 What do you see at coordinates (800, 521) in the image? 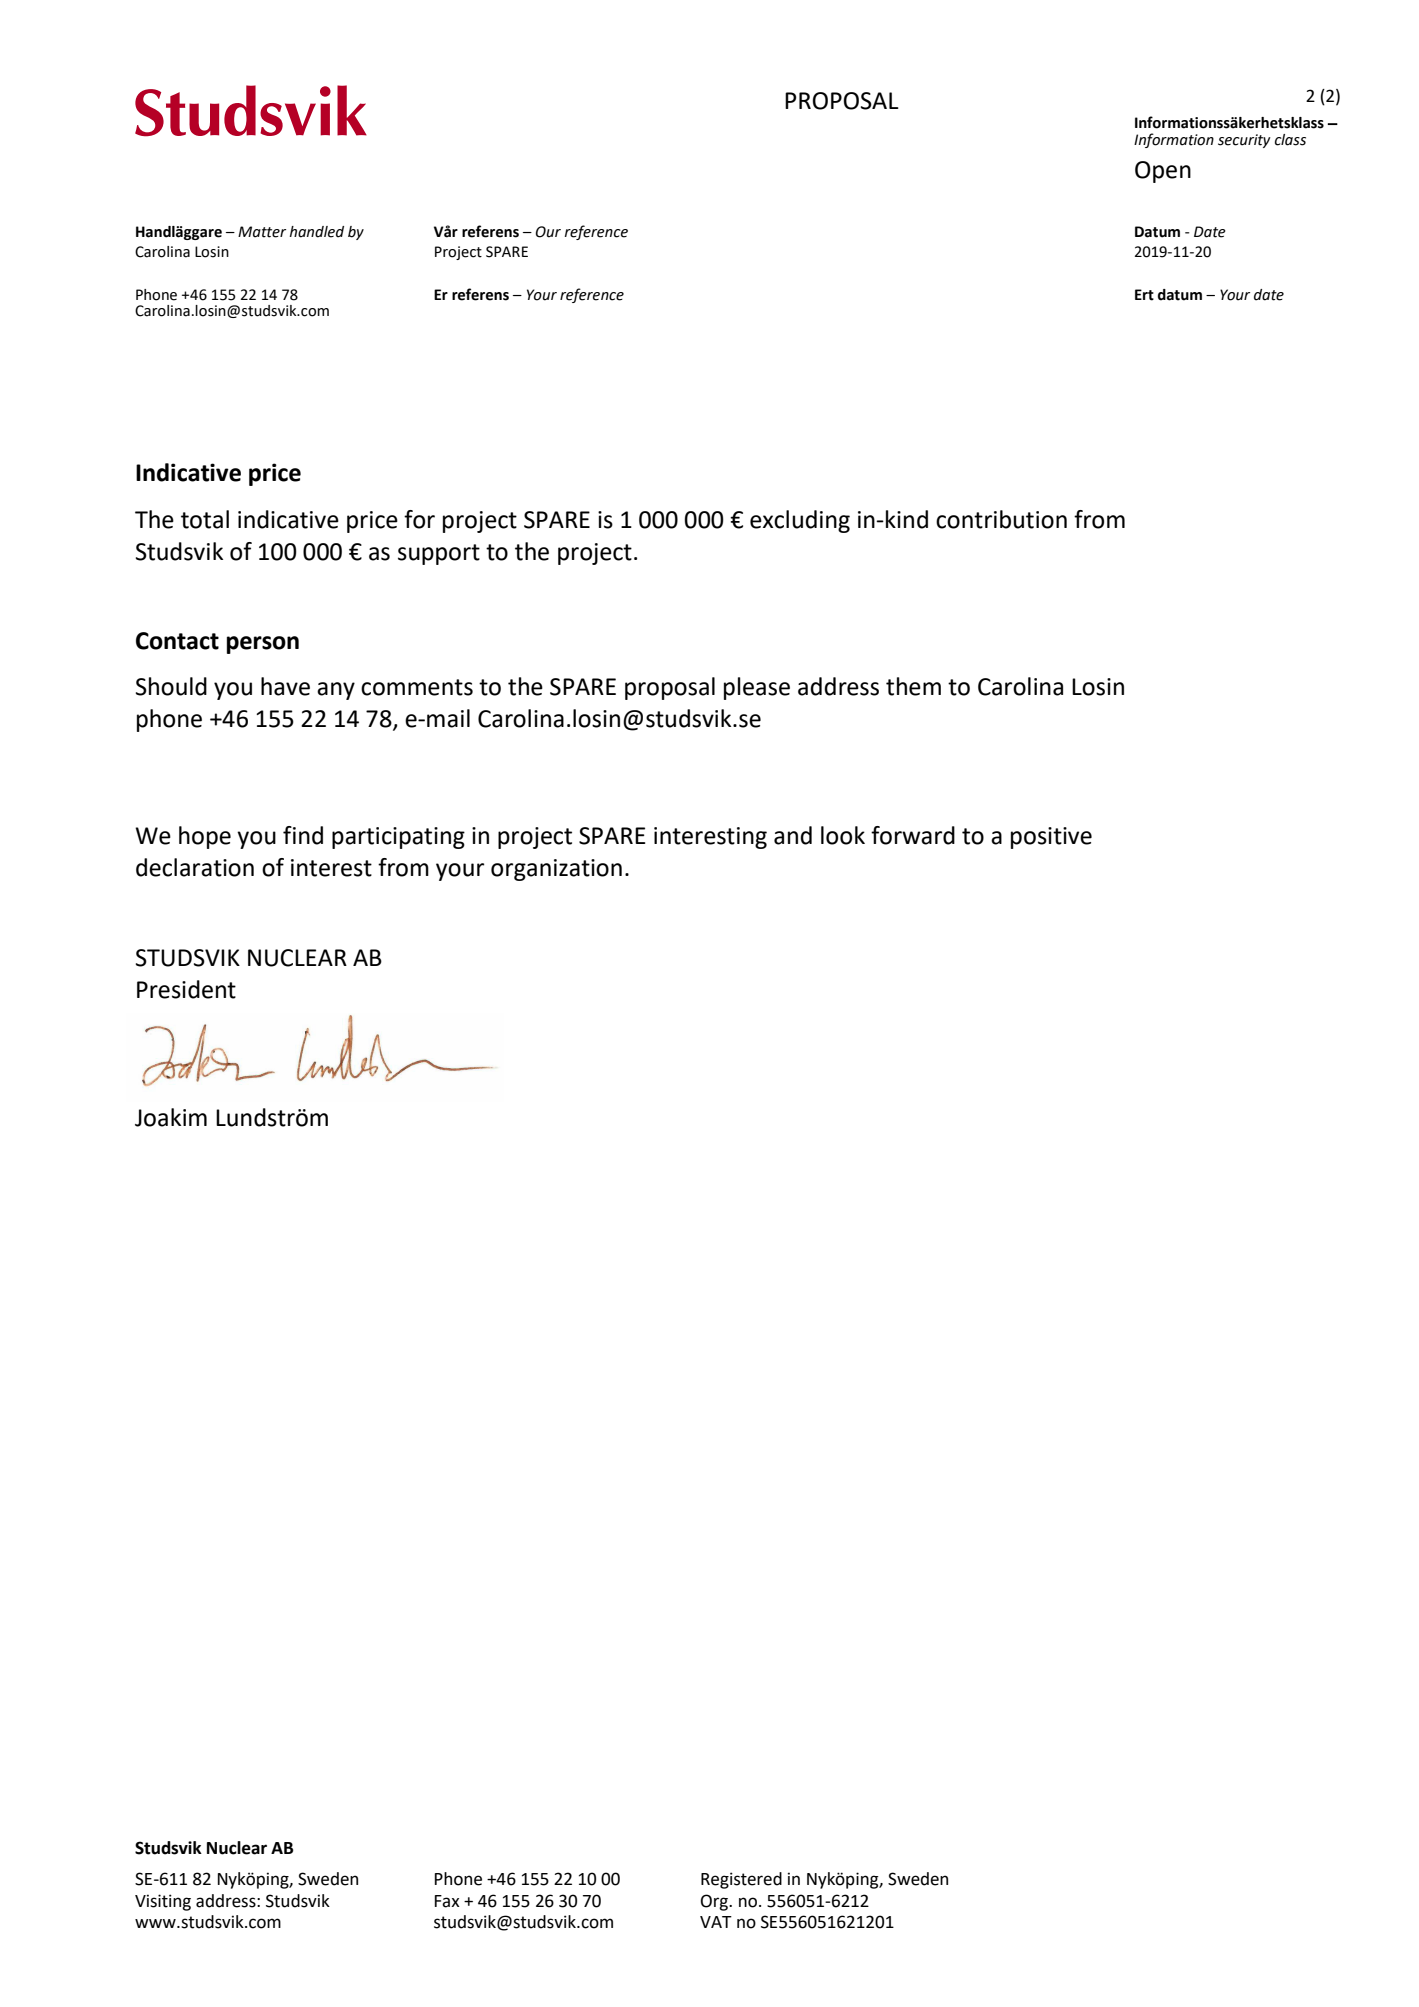
I see `excluding` at bounding box center [800, 521].
